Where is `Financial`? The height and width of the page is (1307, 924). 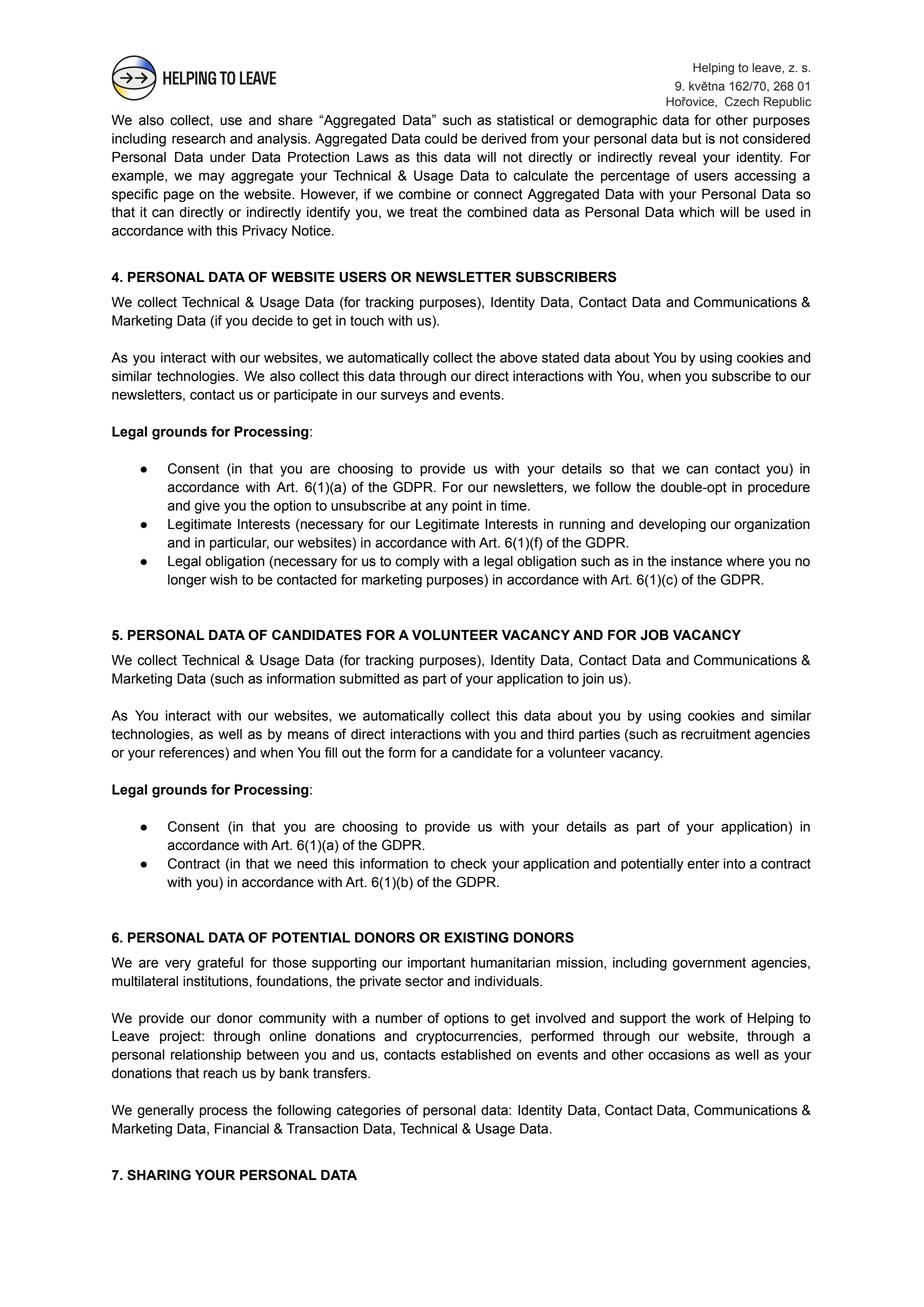 Financial is located at coordinates (242, 1128).
